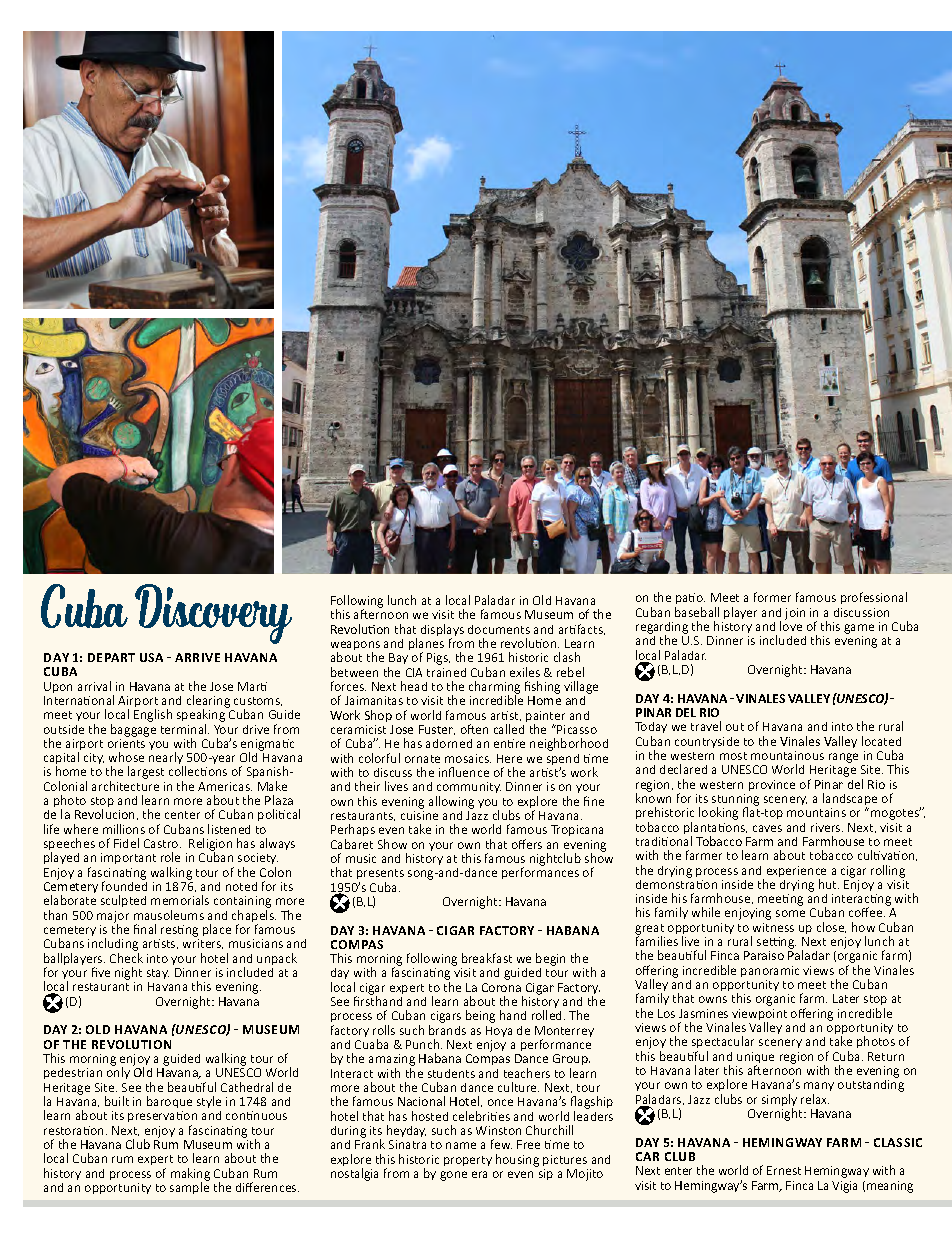  I want to click on hut, so click(829, 884).
